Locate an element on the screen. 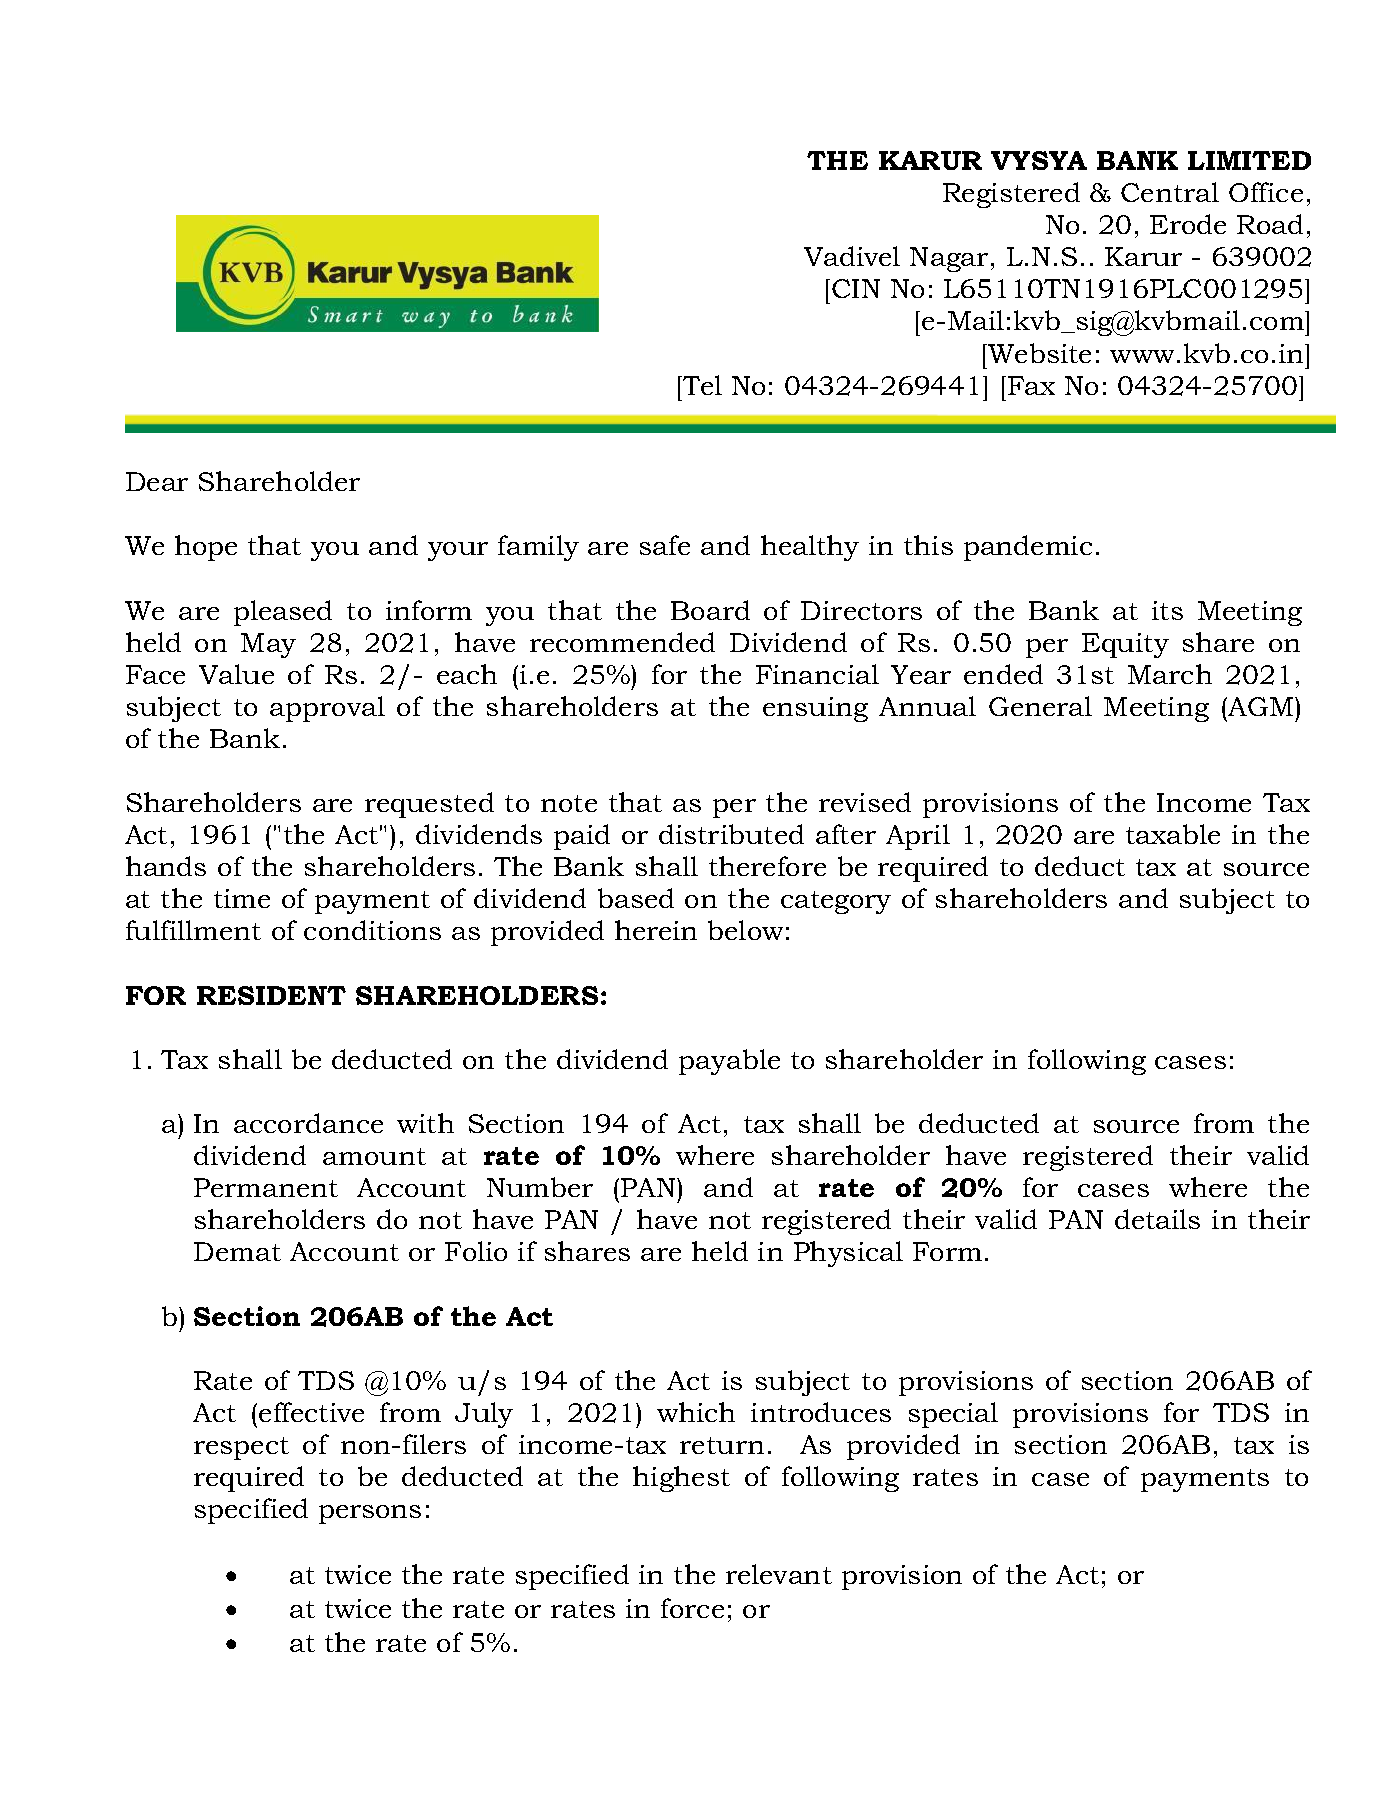  therefore is located at coordinates (767, 866).
